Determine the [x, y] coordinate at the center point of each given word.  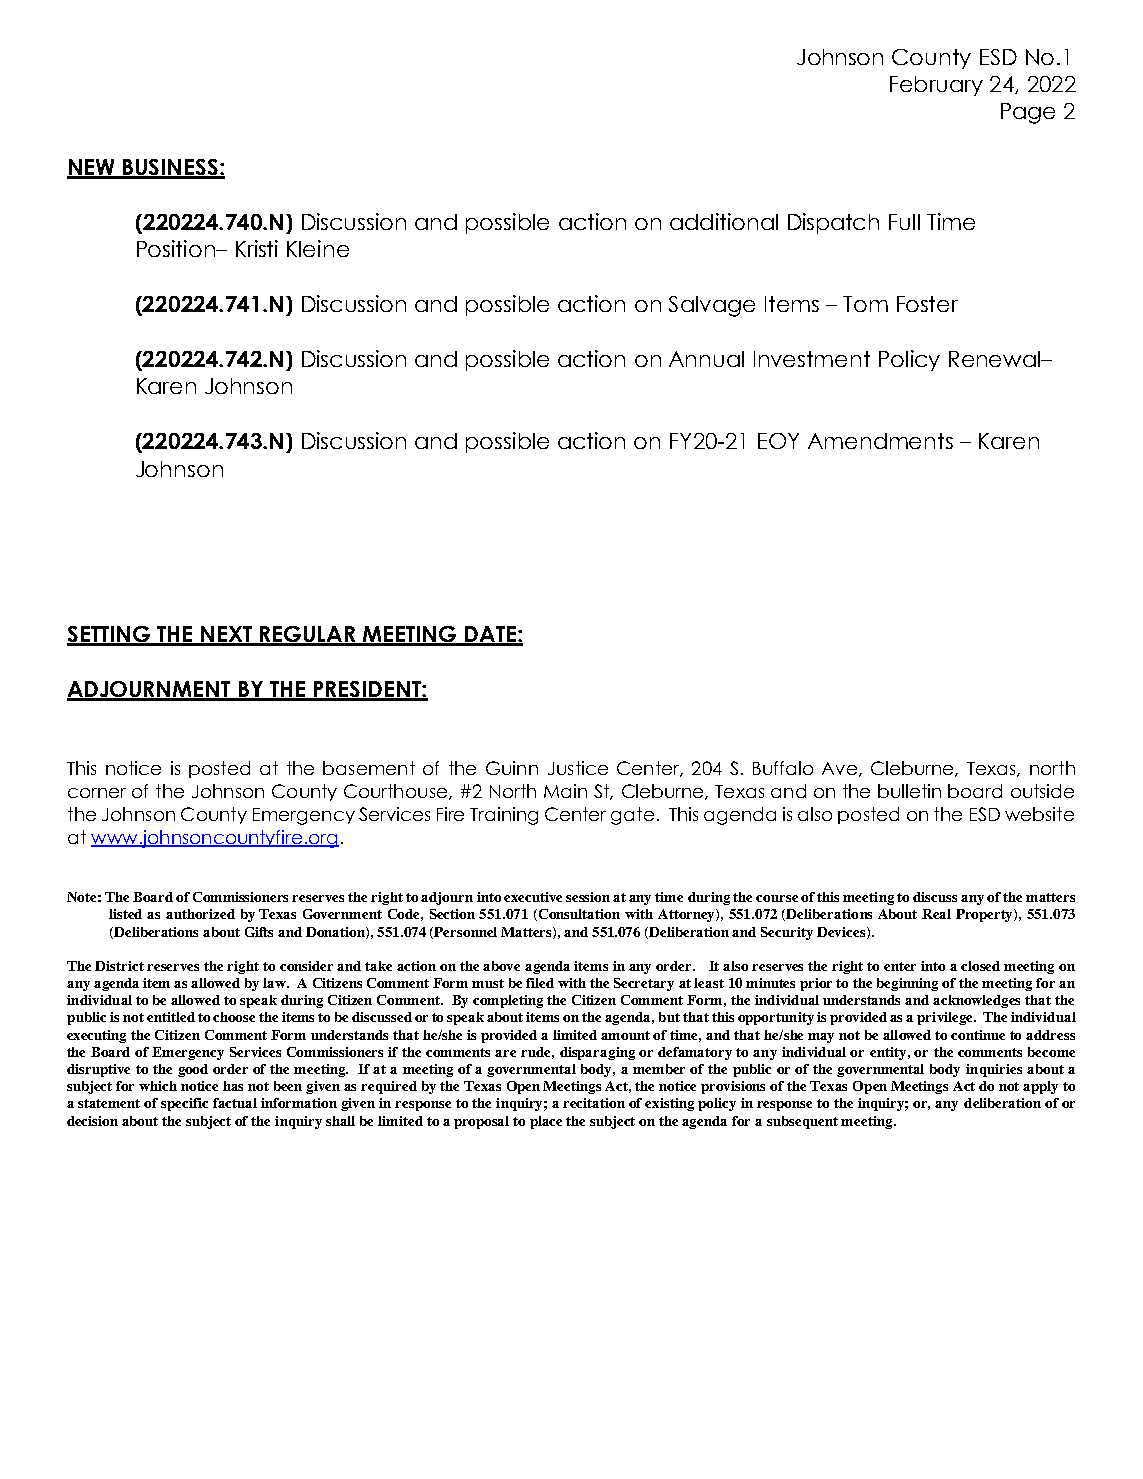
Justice [578, 768]
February [936, 86]
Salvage [712, 306]
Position [177, 248]
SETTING [110, 635]
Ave [839, 768]
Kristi [257, 248]
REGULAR [308, 635]
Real [936, 914]
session [588, 897]
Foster [927, 304]
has [233, 1086]
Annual [706, 359]
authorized [200, 914]
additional [724, 221]
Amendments [880, 441]
